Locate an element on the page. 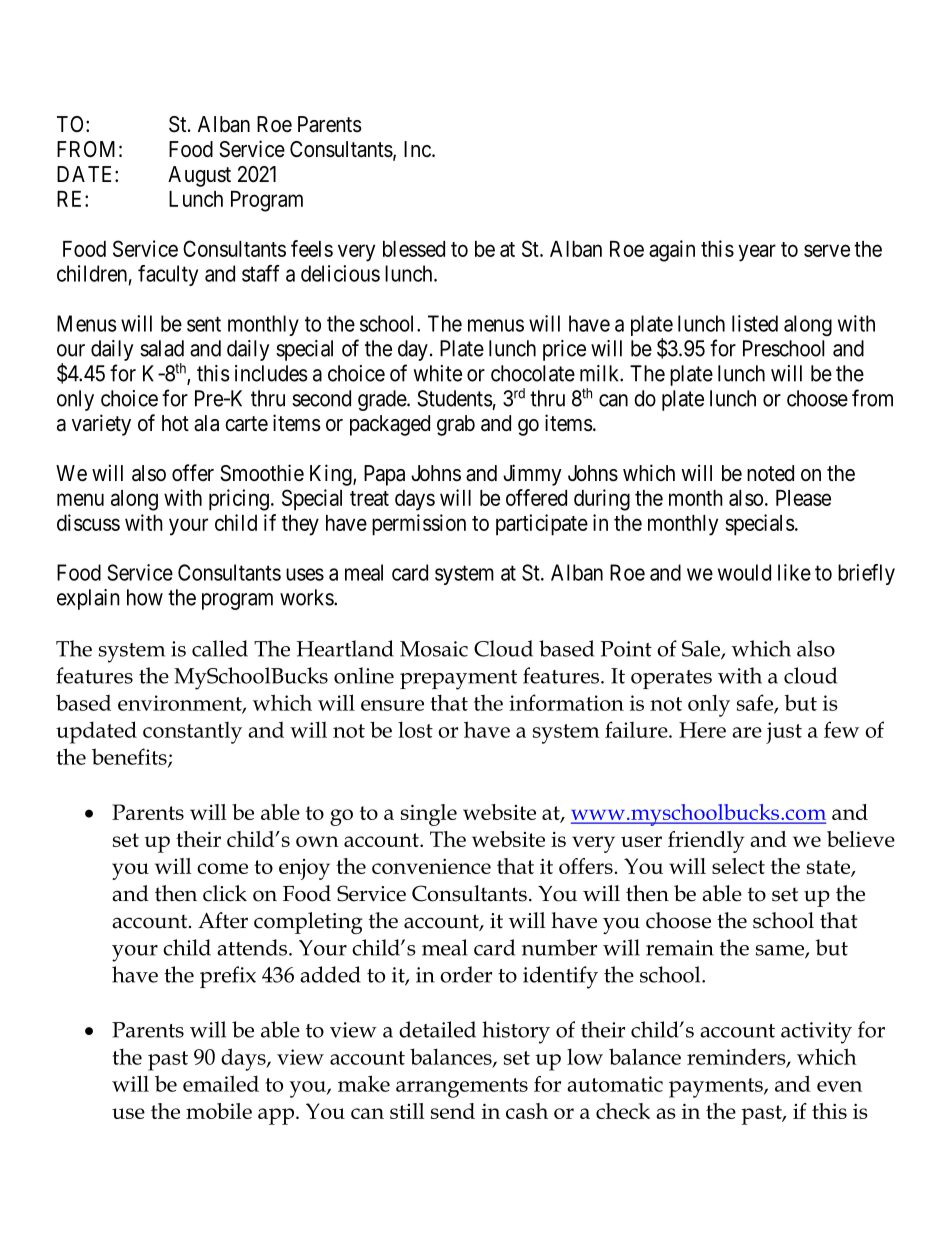 This document has height=1233, width=952. called is located at coordinates (220, 648).
